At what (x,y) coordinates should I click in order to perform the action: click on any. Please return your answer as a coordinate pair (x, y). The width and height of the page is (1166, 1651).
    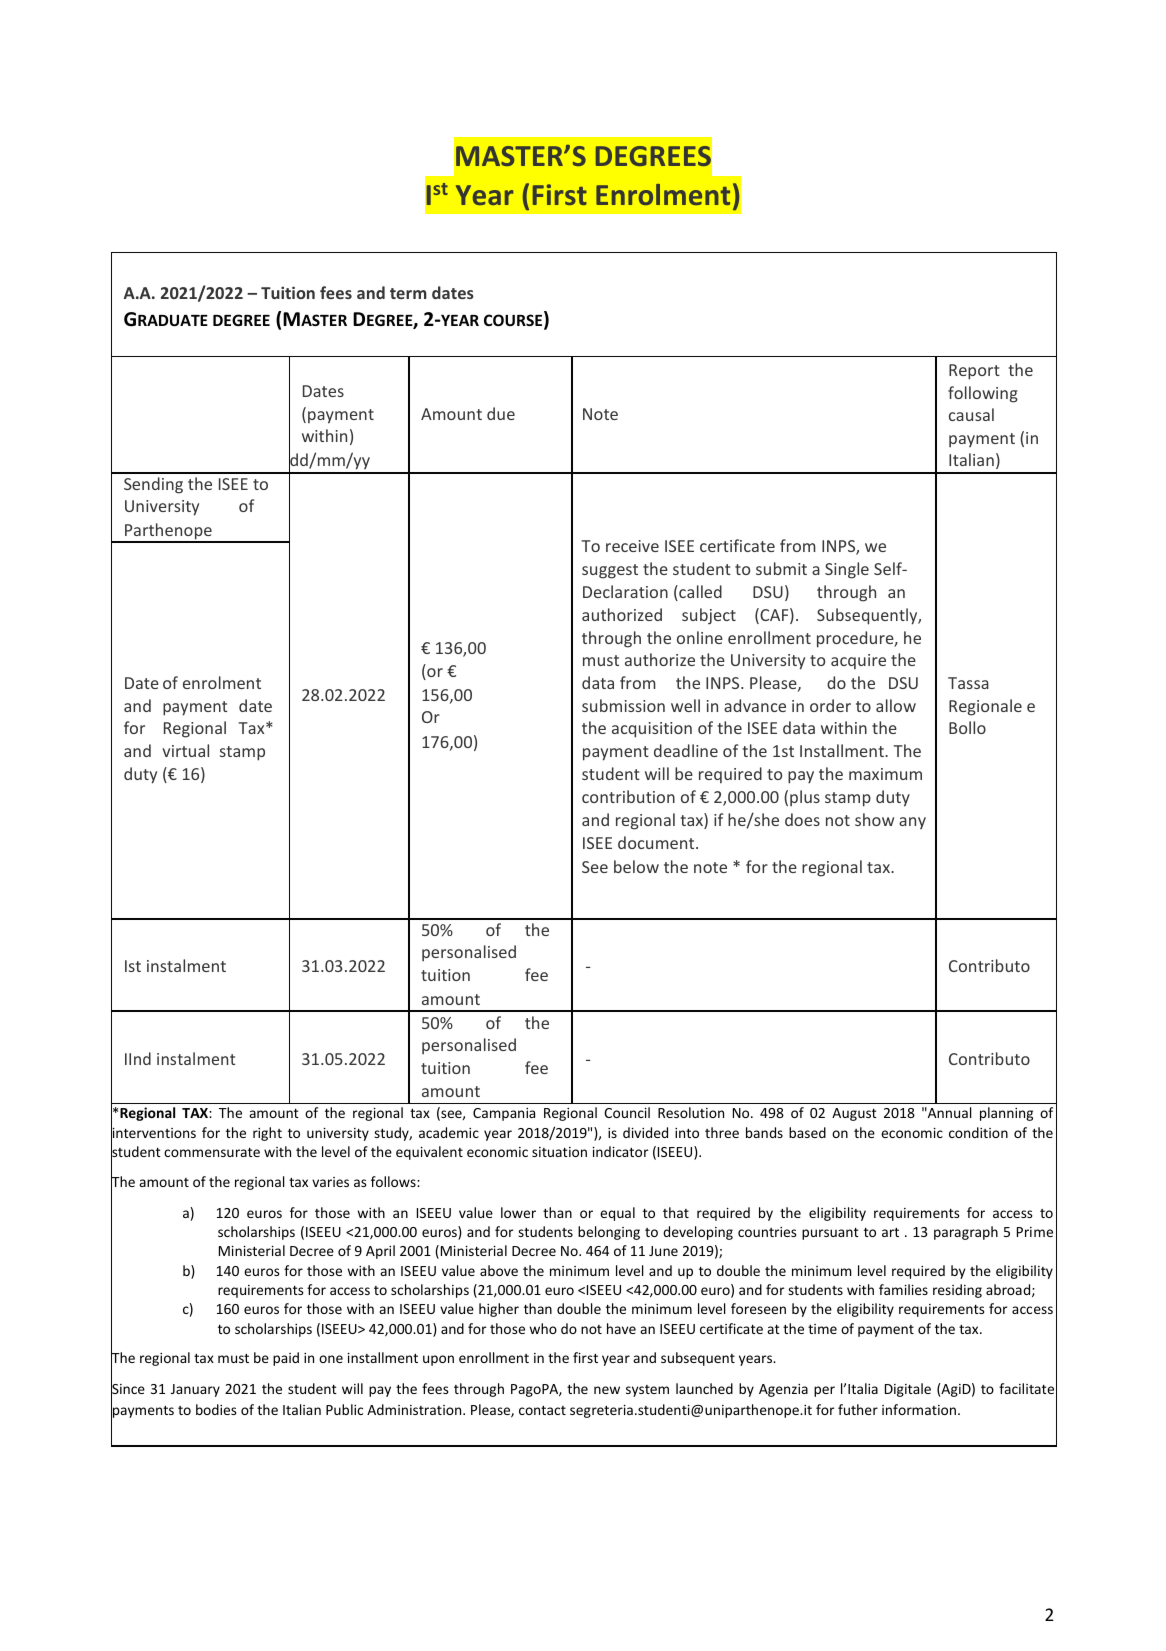
    Looking at the image, I should click on (912, 823).
